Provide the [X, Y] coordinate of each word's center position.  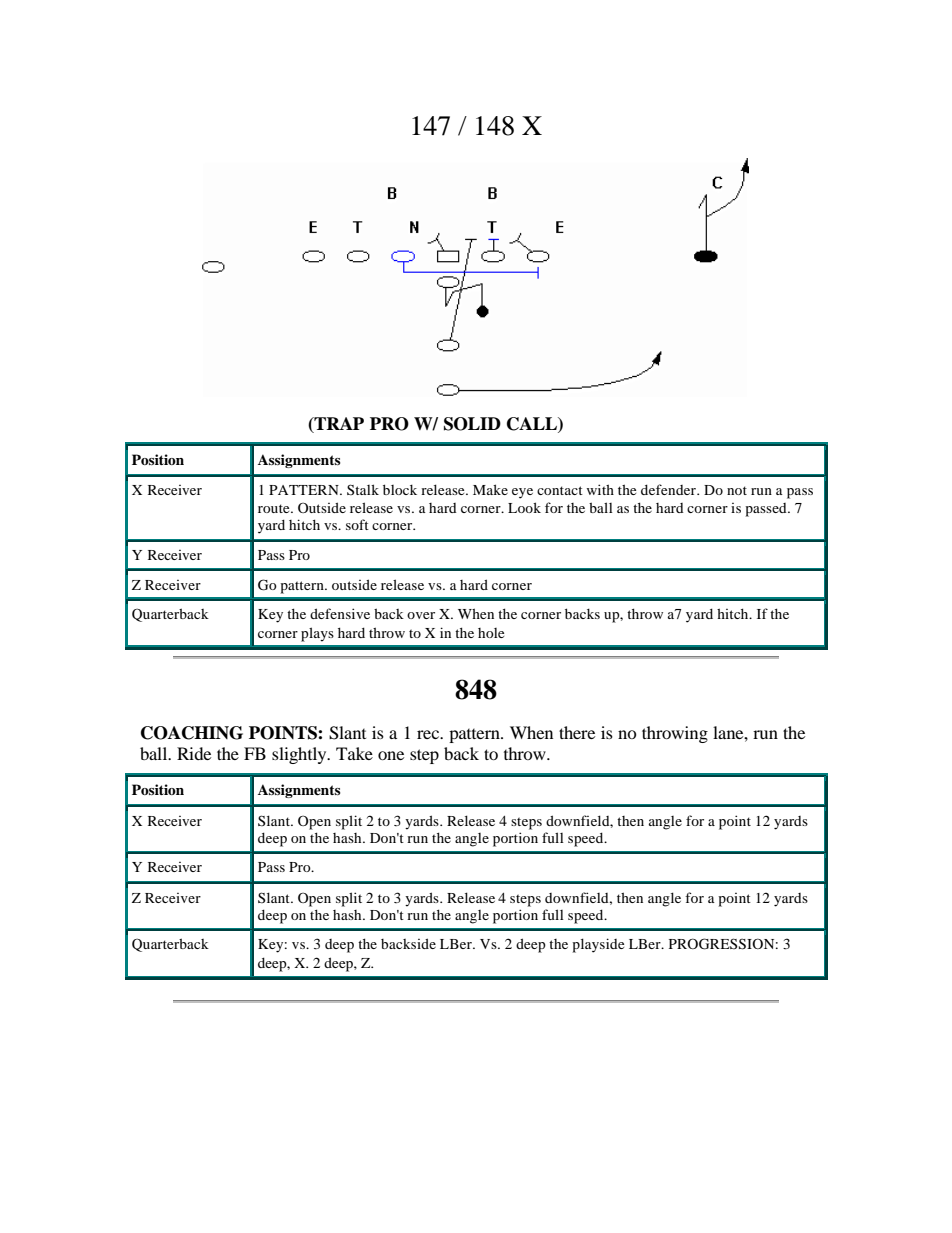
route [275, 508]
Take [354, 753]
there [577, 732]
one [391, 755]
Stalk [363, 489]
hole [491, 633]
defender [670, 489]
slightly [300, 755]
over [421, 615]
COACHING [192, 733]
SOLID [472, 424]
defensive [340, 613]
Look [524, 507]
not [737, 490]
